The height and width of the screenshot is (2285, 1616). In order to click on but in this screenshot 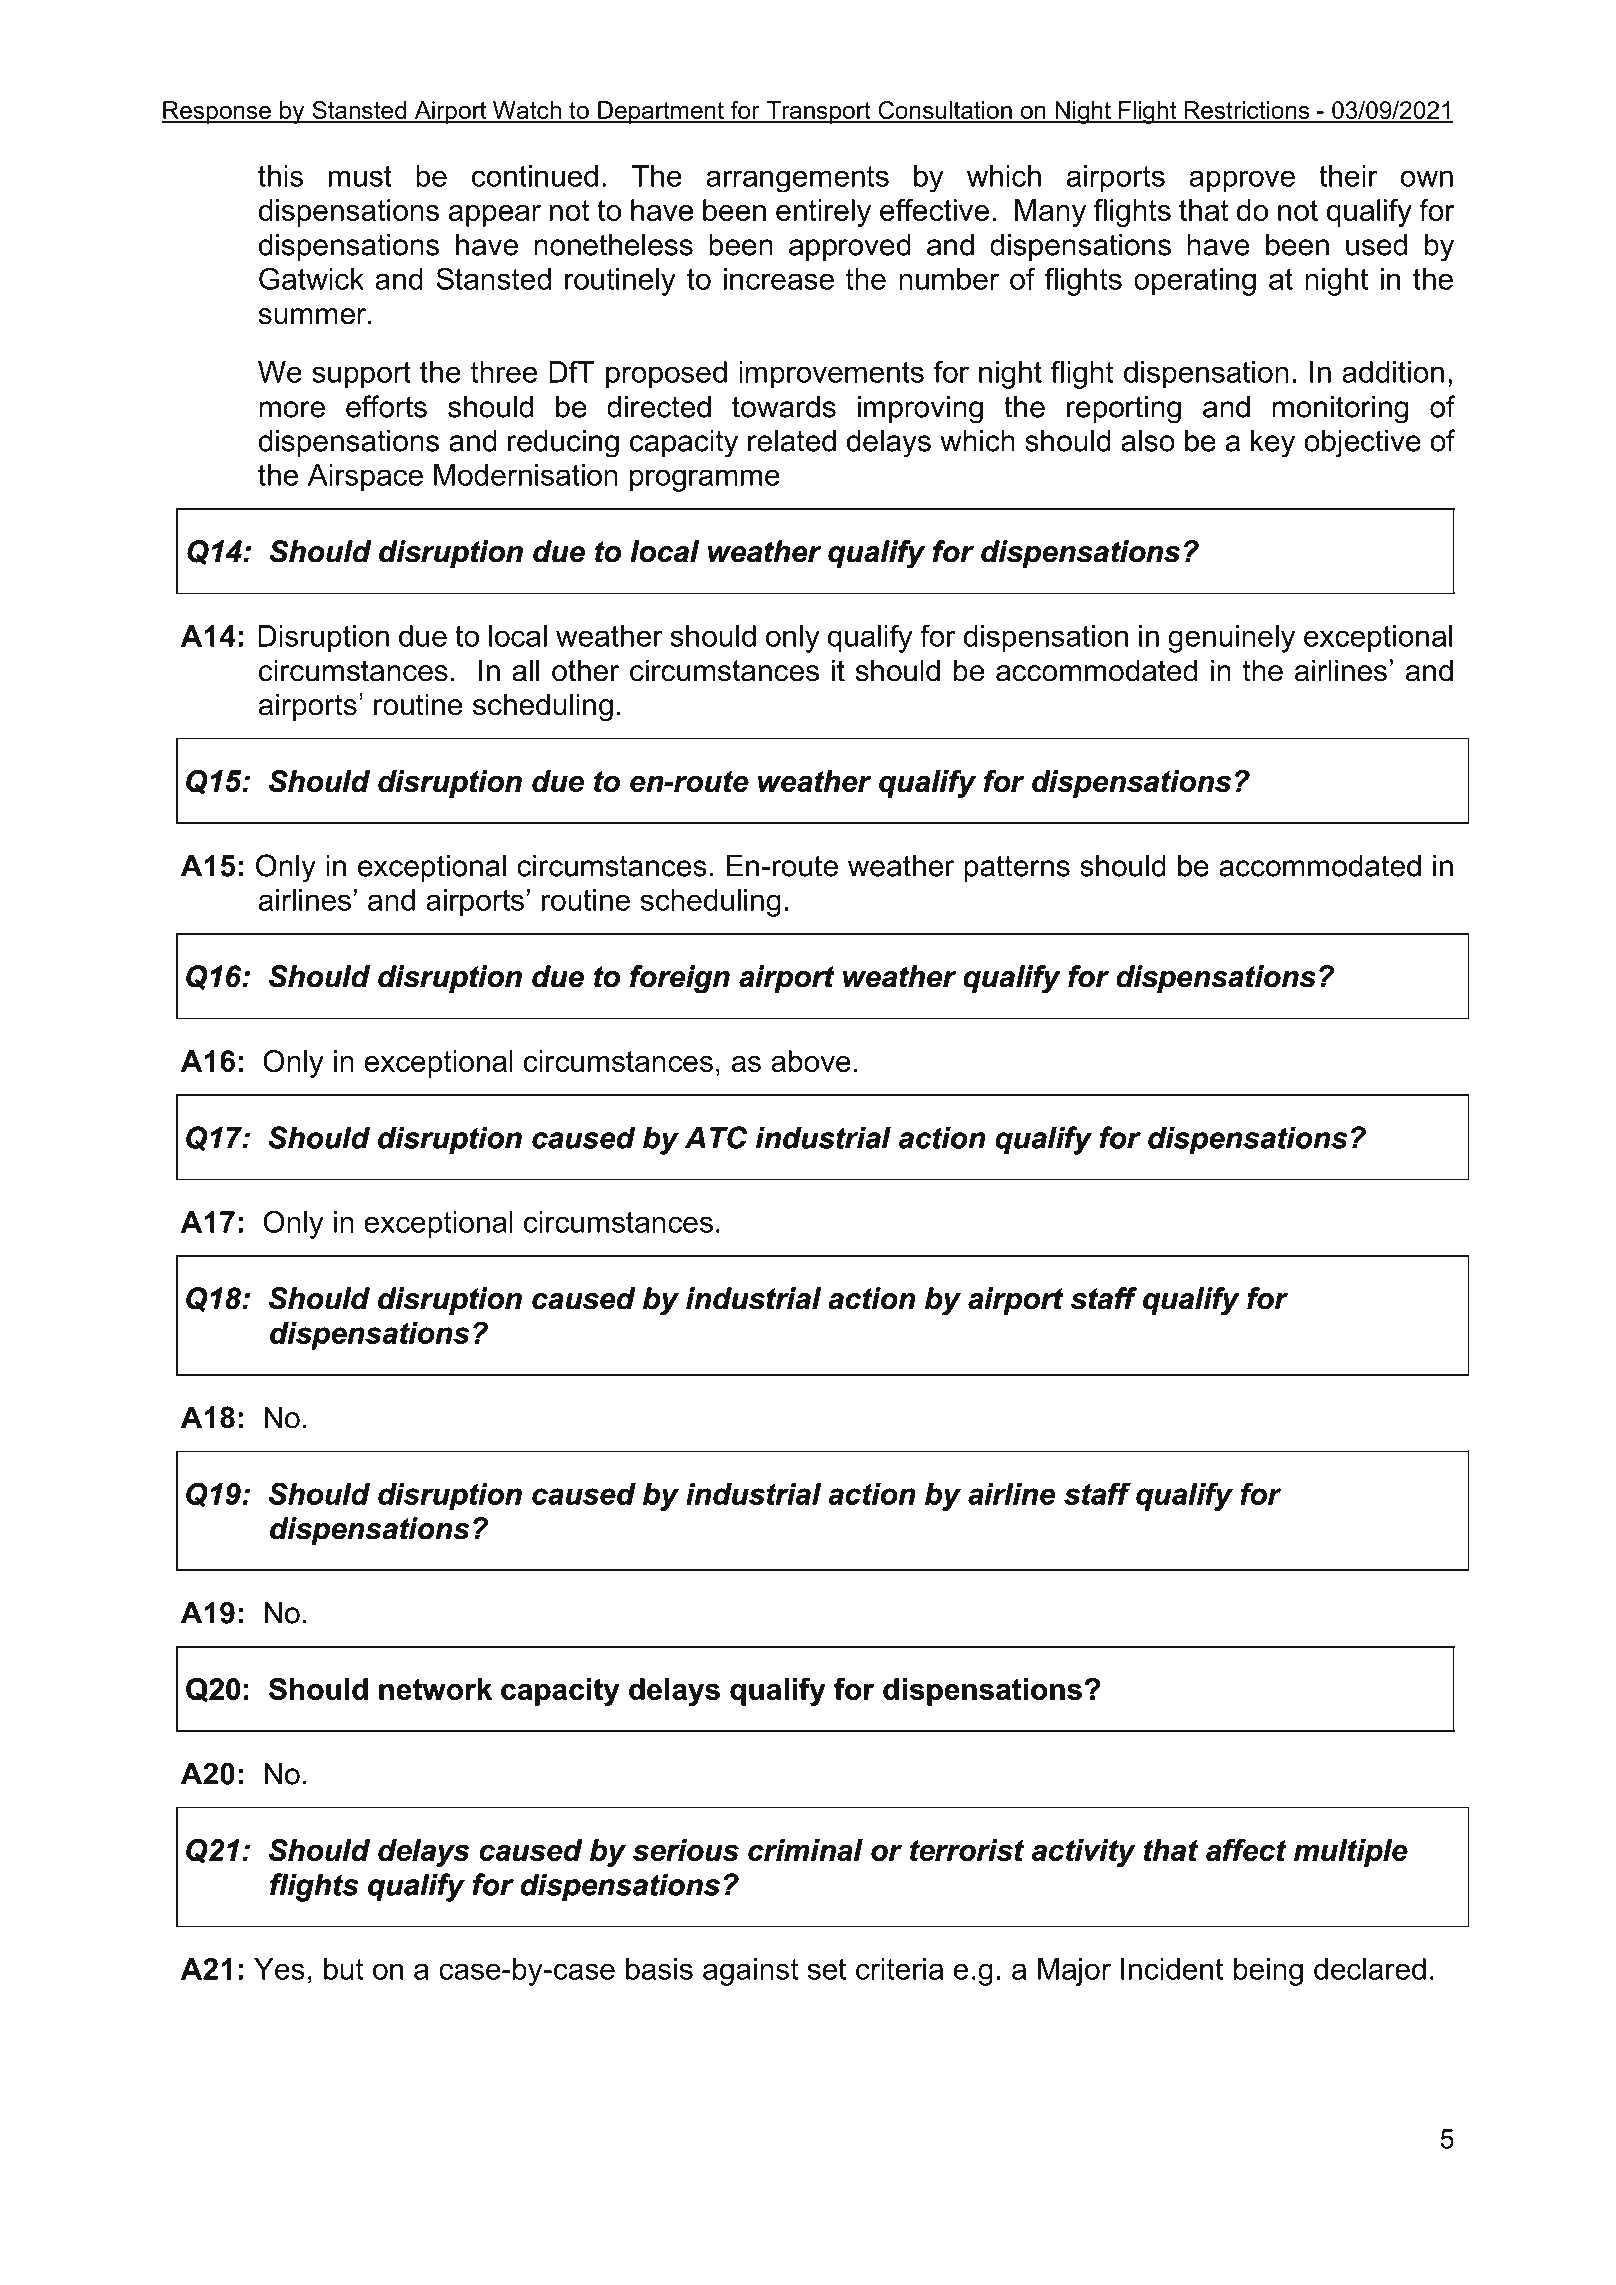, I will do `click(343, 1969)`.
